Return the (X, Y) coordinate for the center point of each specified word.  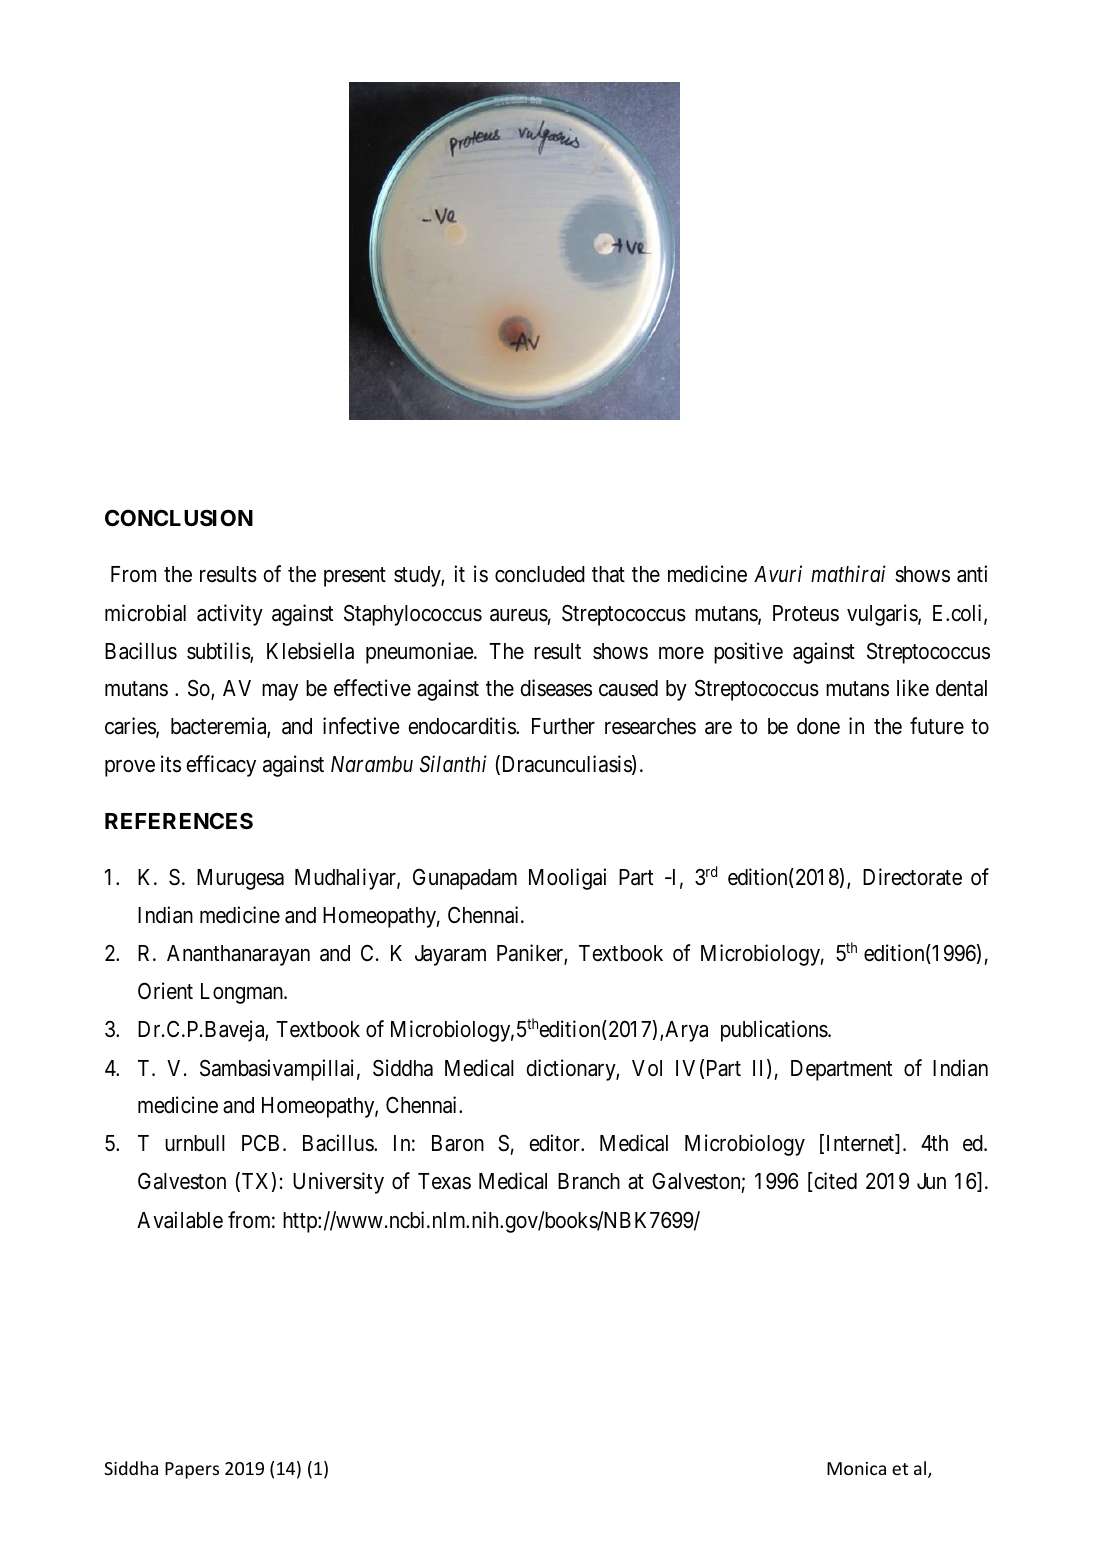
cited (834, 1182)
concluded (540, 574)
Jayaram (450, 955)
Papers (192, 1470)
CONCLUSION (179, 518)
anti (972, 574)
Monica (856, 1468)
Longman (243, 993)
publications (775, 1031)
